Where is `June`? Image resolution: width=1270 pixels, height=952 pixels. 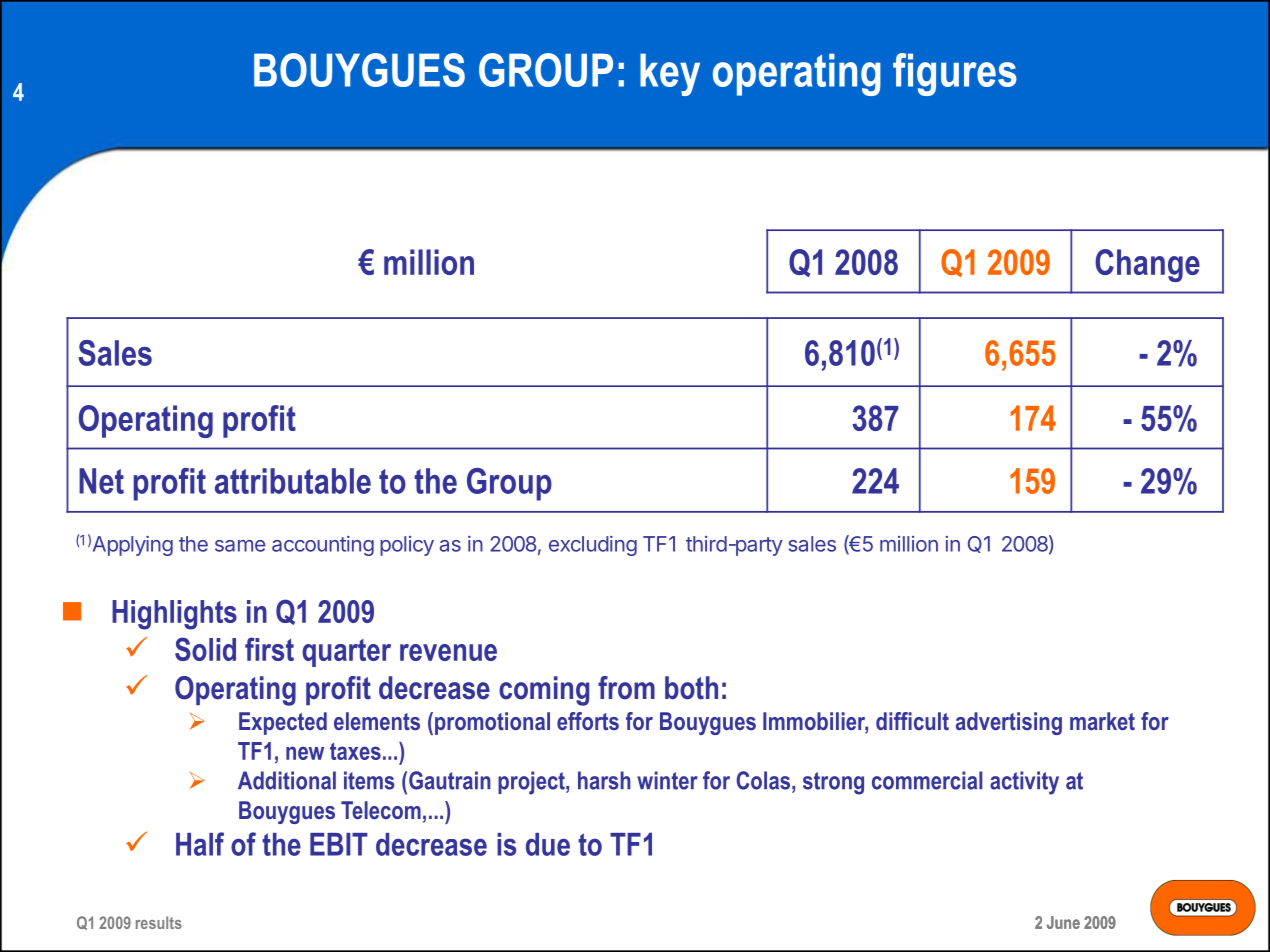 June is located at coordinates (1063, 922).
